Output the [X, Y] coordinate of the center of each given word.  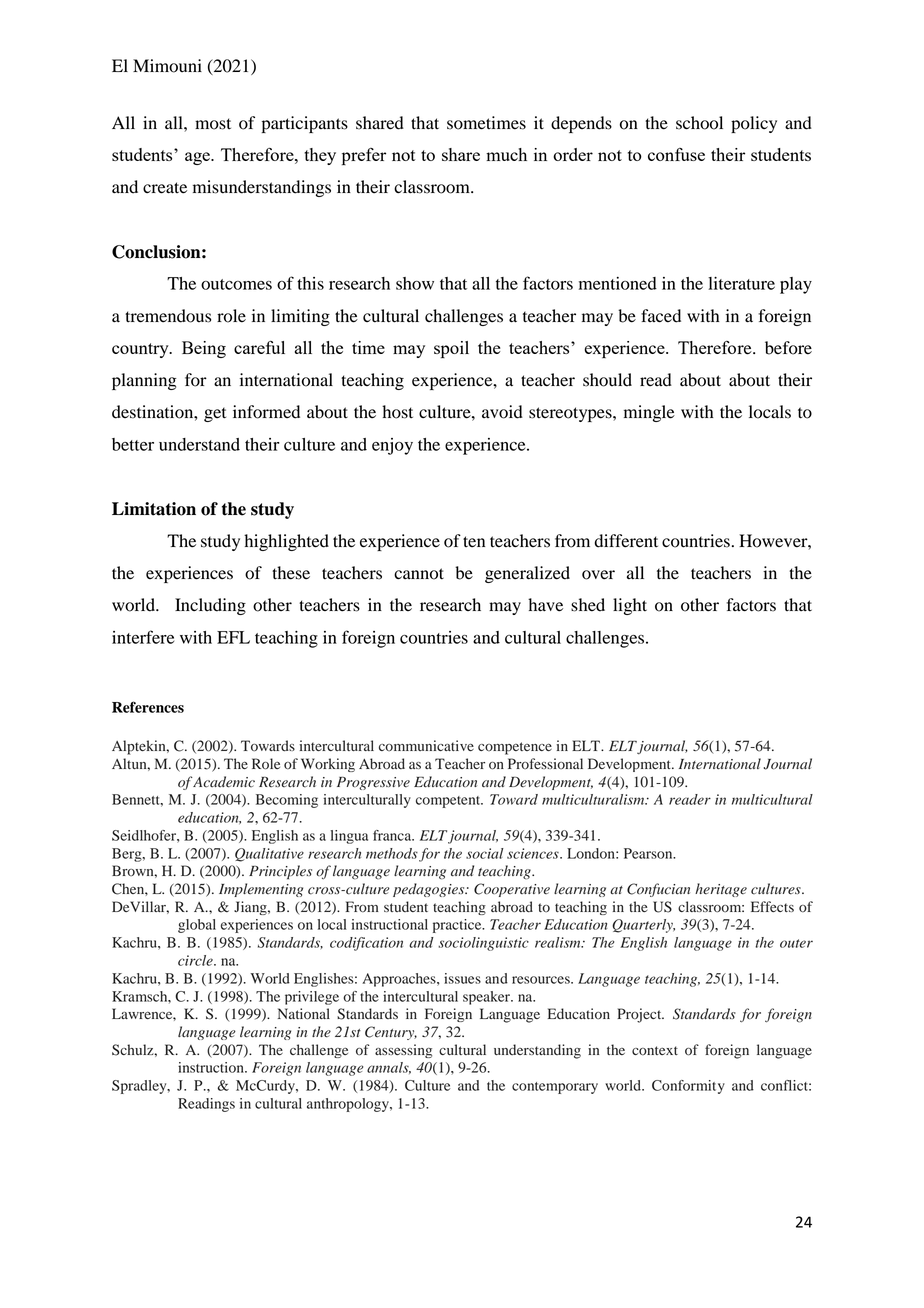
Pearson [649, 853]
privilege [312, 998]
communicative [426, 746]
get [215, 414]
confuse [676, 154]
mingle [649, 413]
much [506, 154]
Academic [223, 782]
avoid [502, 412]
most [213, 124]
